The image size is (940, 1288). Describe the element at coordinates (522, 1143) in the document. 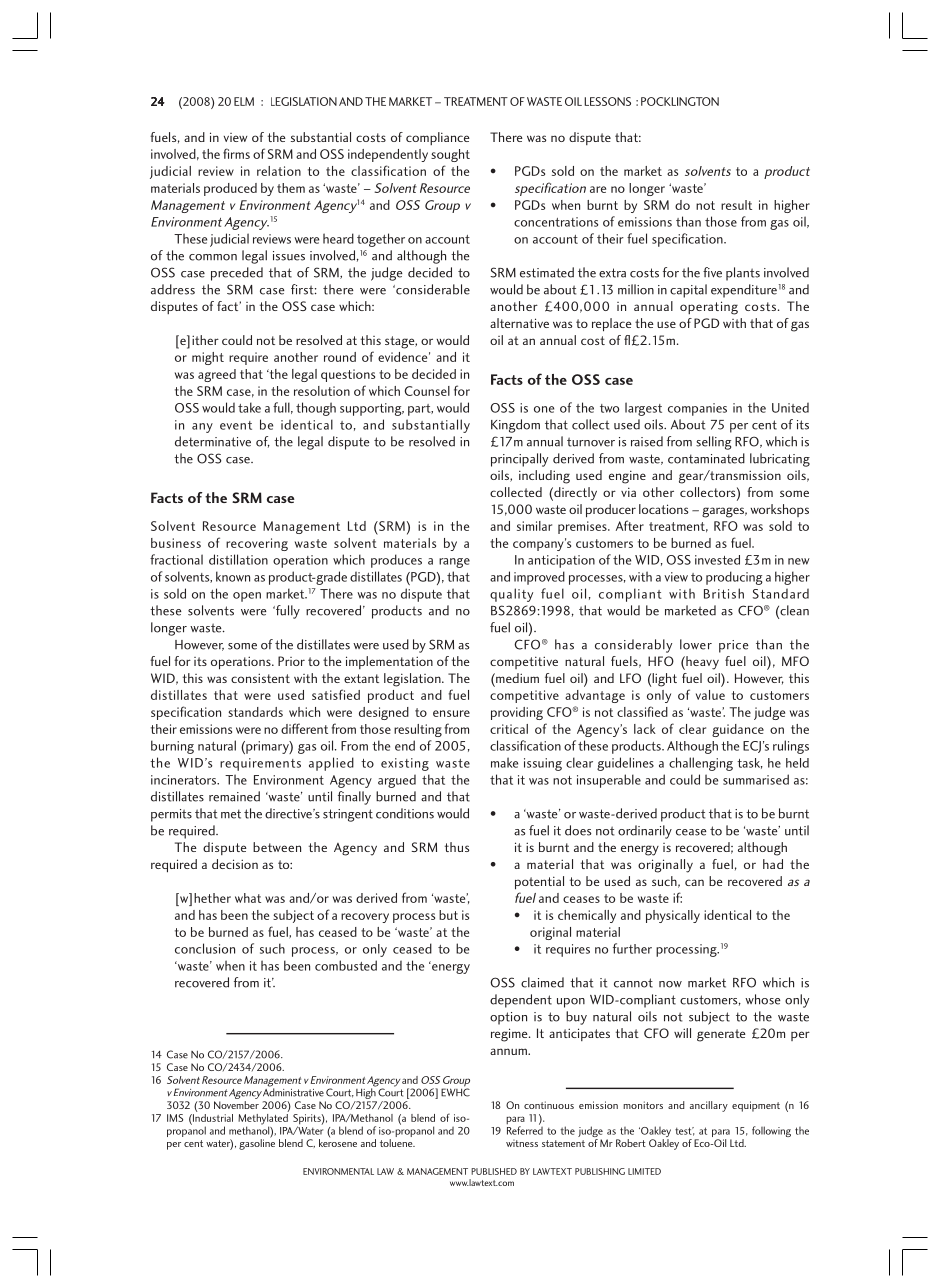

I see `witness` at that location.
